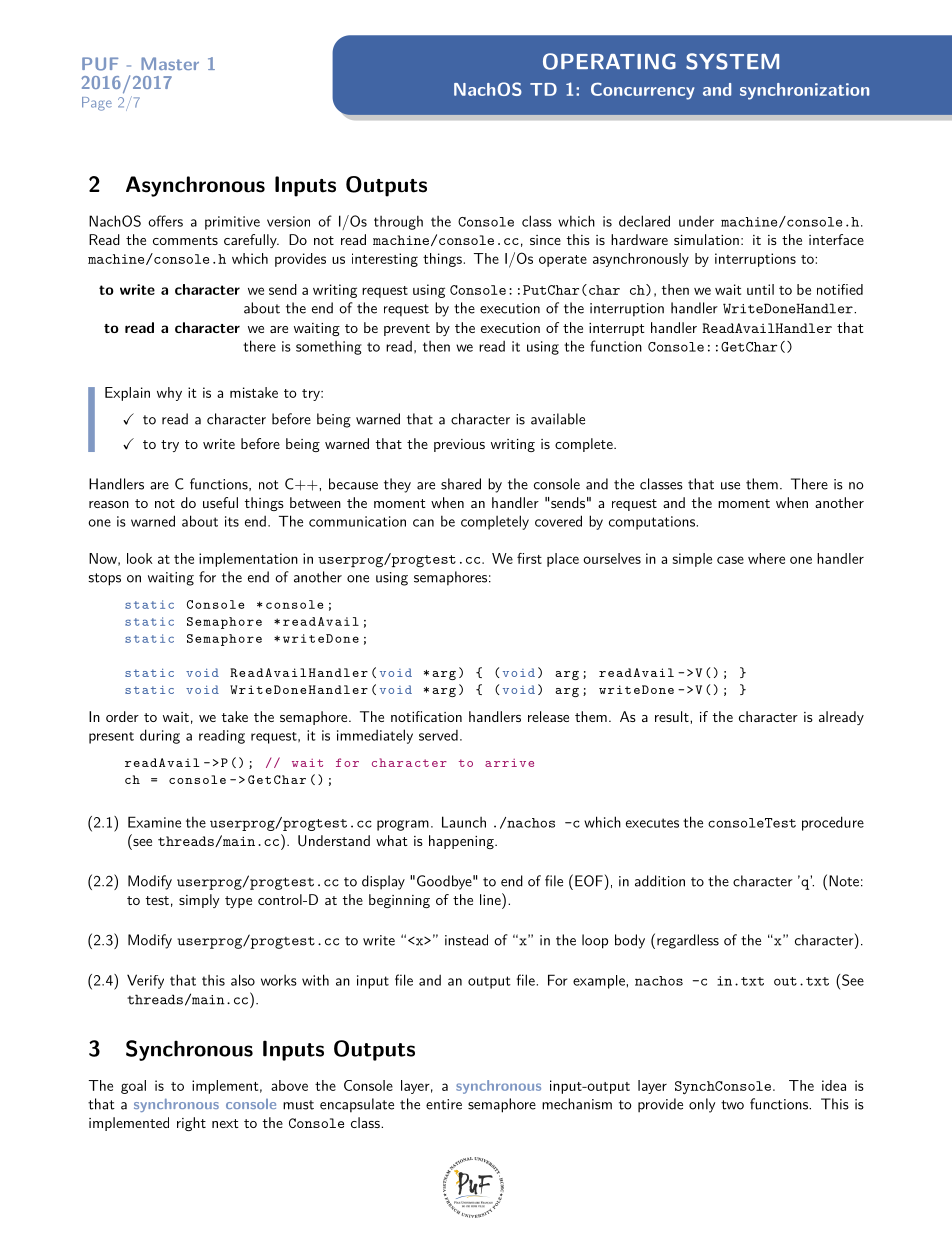  I want to click on where, so click(766, 558).
